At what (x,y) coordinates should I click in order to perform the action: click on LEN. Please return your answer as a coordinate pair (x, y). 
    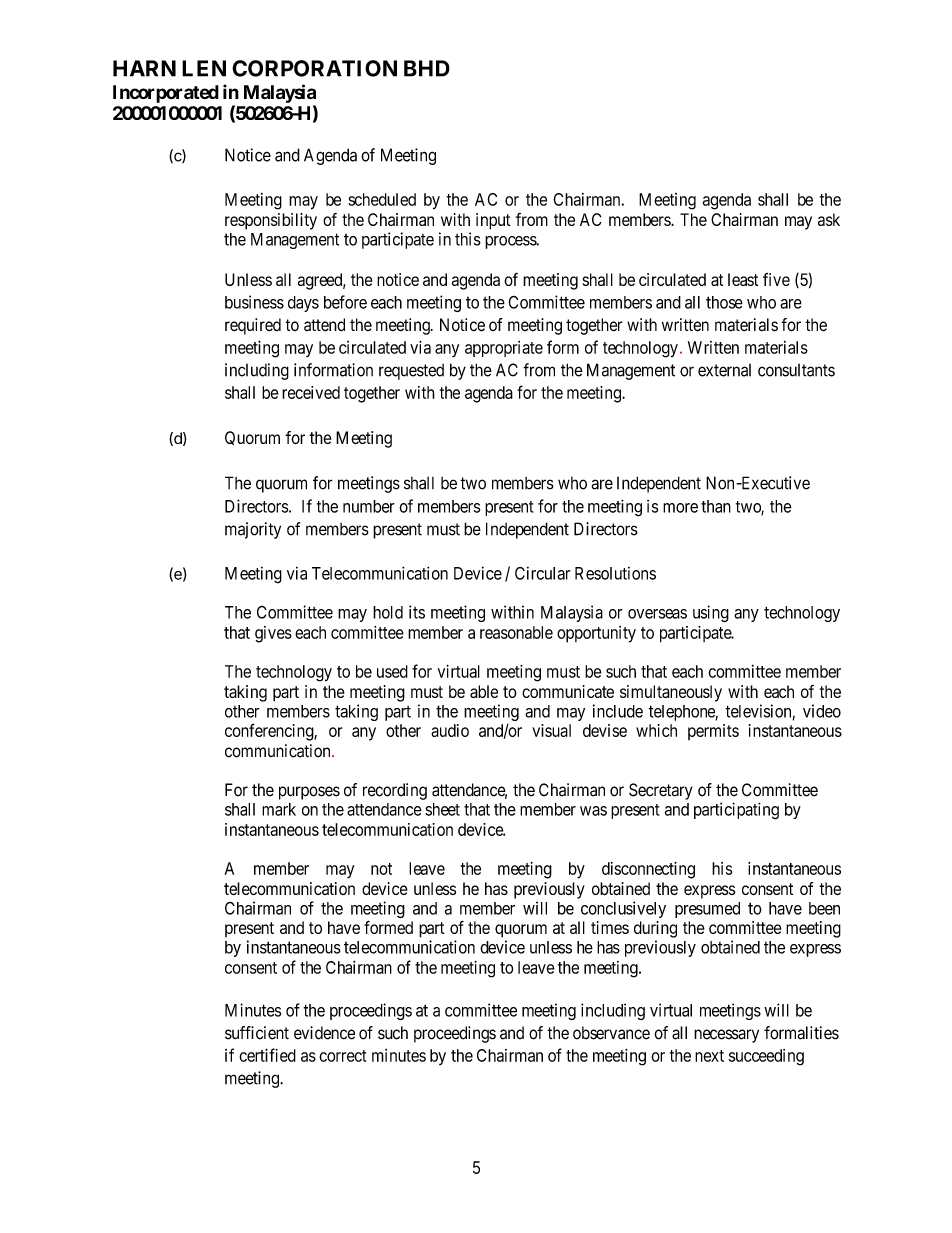
    Looking at the image, I should click on (204, 68).
